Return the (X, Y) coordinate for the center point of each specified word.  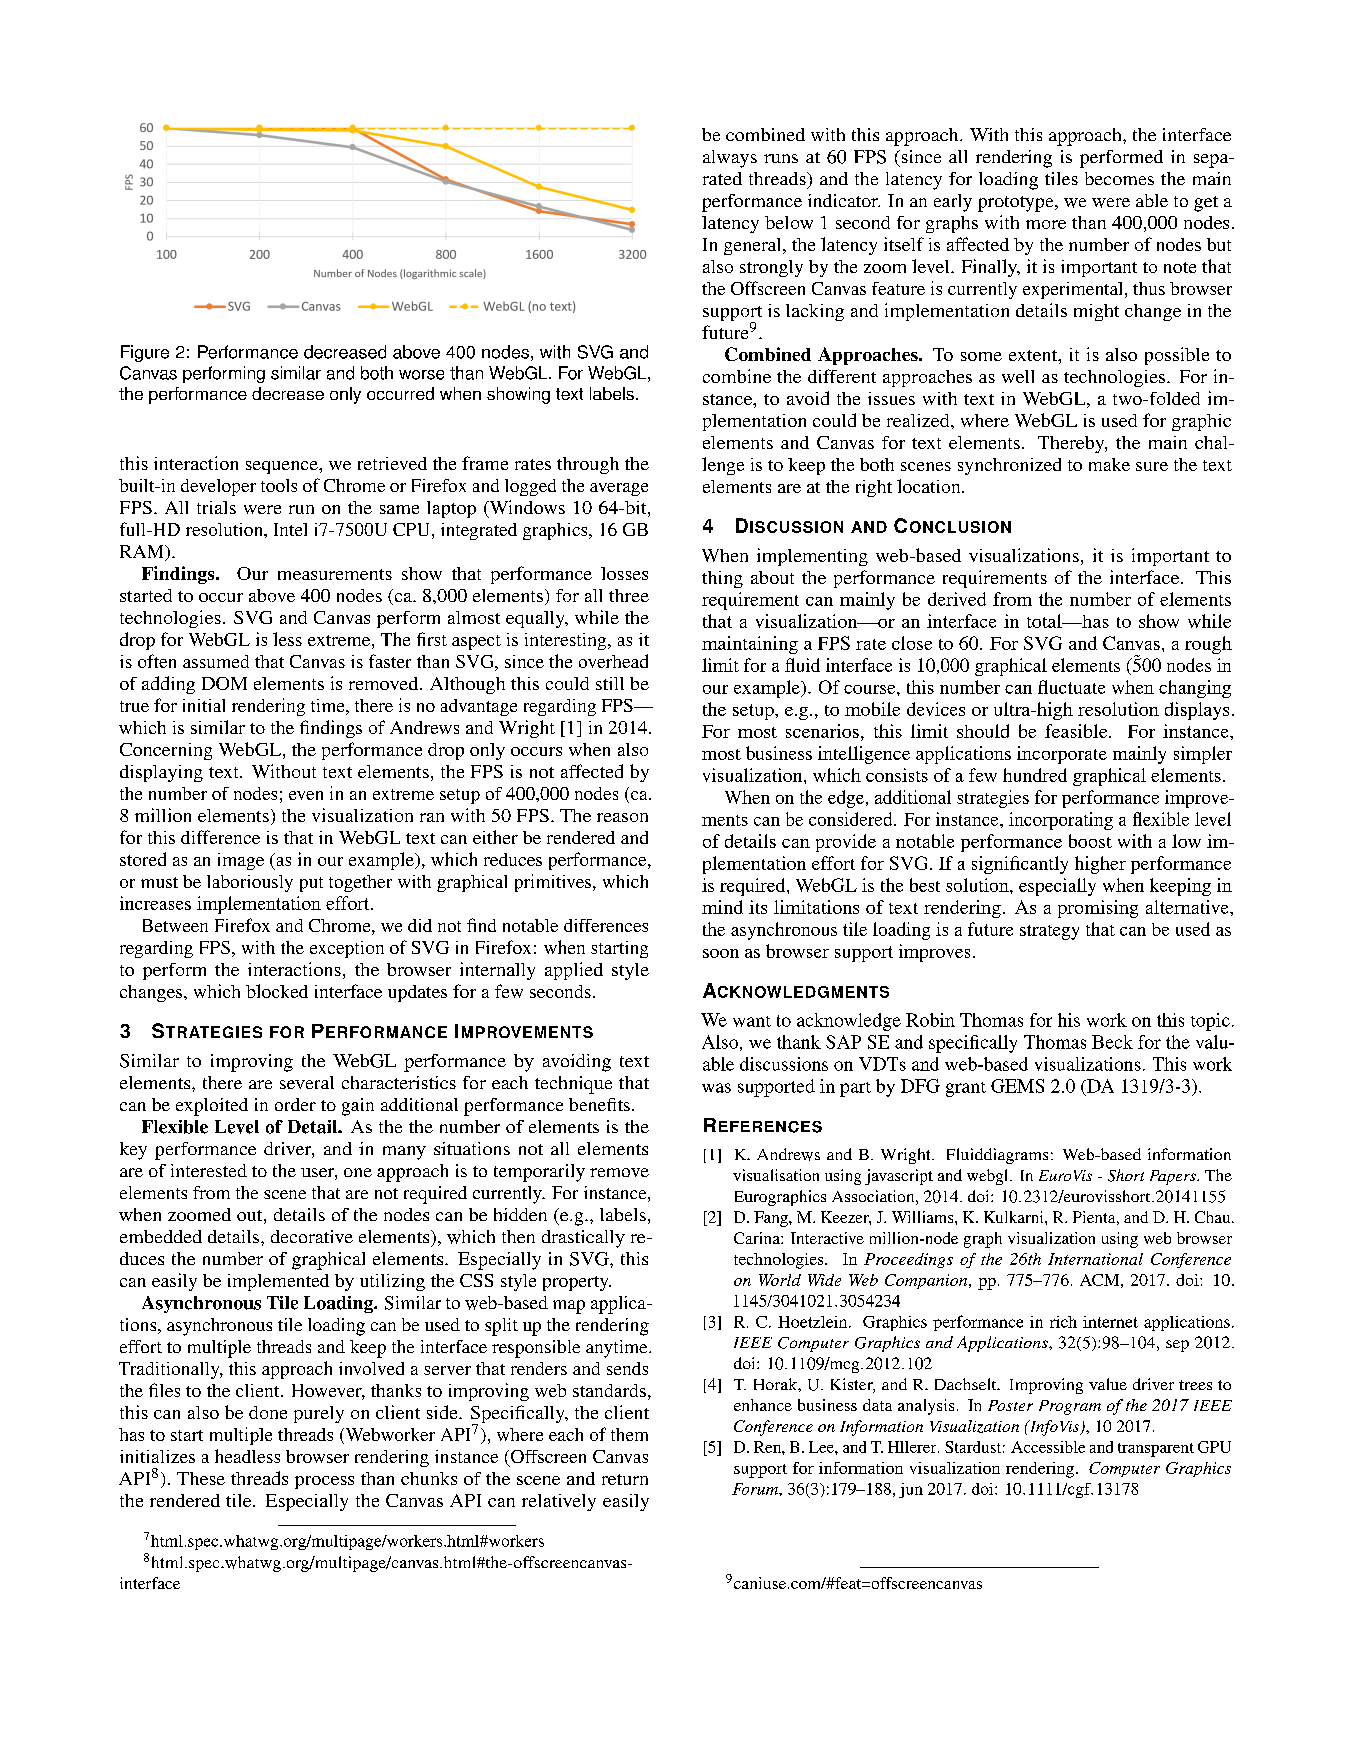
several (307, 1082)
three (629, 595)
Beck (1112, 1042)
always (730, 159)
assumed (216, 661)
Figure (145, 353)
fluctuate (1071, 687)
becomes (1119, 178)
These (201, 1478)
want (752, 1021)
